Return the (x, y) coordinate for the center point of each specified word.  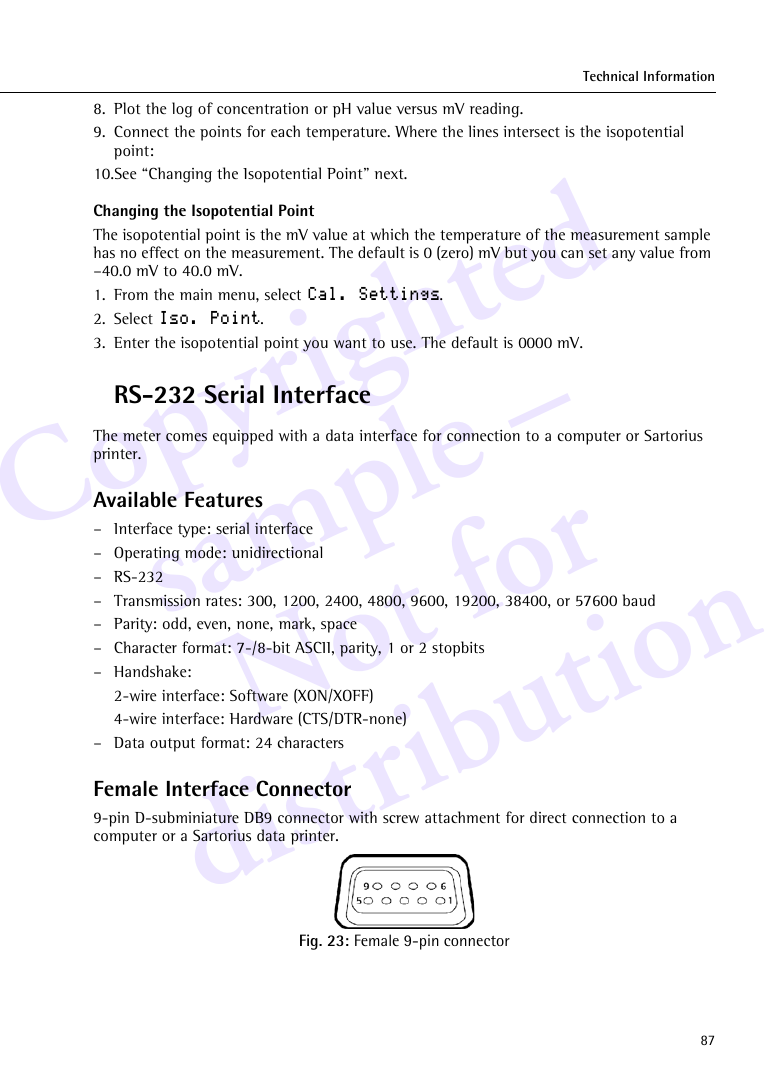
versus (416, 110)
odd (176, 623)
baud (639, 600)
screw (401, 819)
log (182, 110)
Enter (132, 342)
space (339, 627)
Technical (610, 76)
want (350, 343)
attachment (462, 817)
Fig (310, 942)
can (572, 254)
